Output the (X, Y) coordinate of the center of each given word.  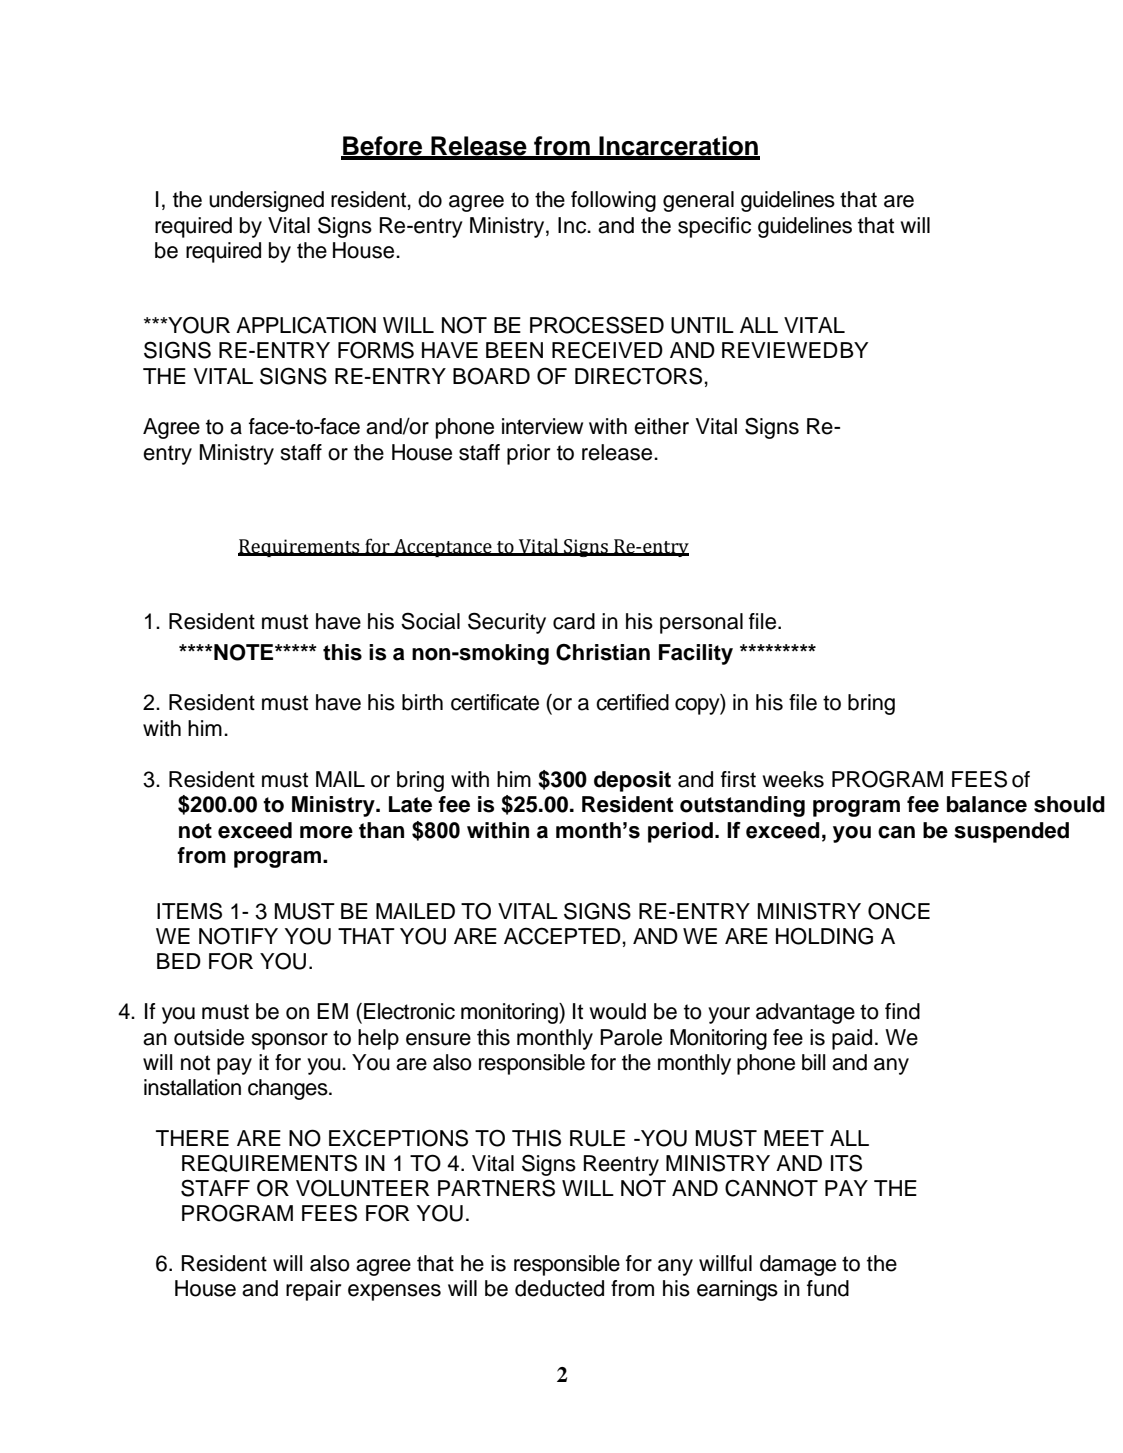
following (613, 201)
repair (313, 1290)
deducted (559, 1288)
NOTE (244, 652)
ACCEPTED (562, 936)
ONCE (899, 911)
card (574, 621)
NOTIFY (238, 936)
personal (701, 623)
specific (714, 227)
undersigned (266, 201)
